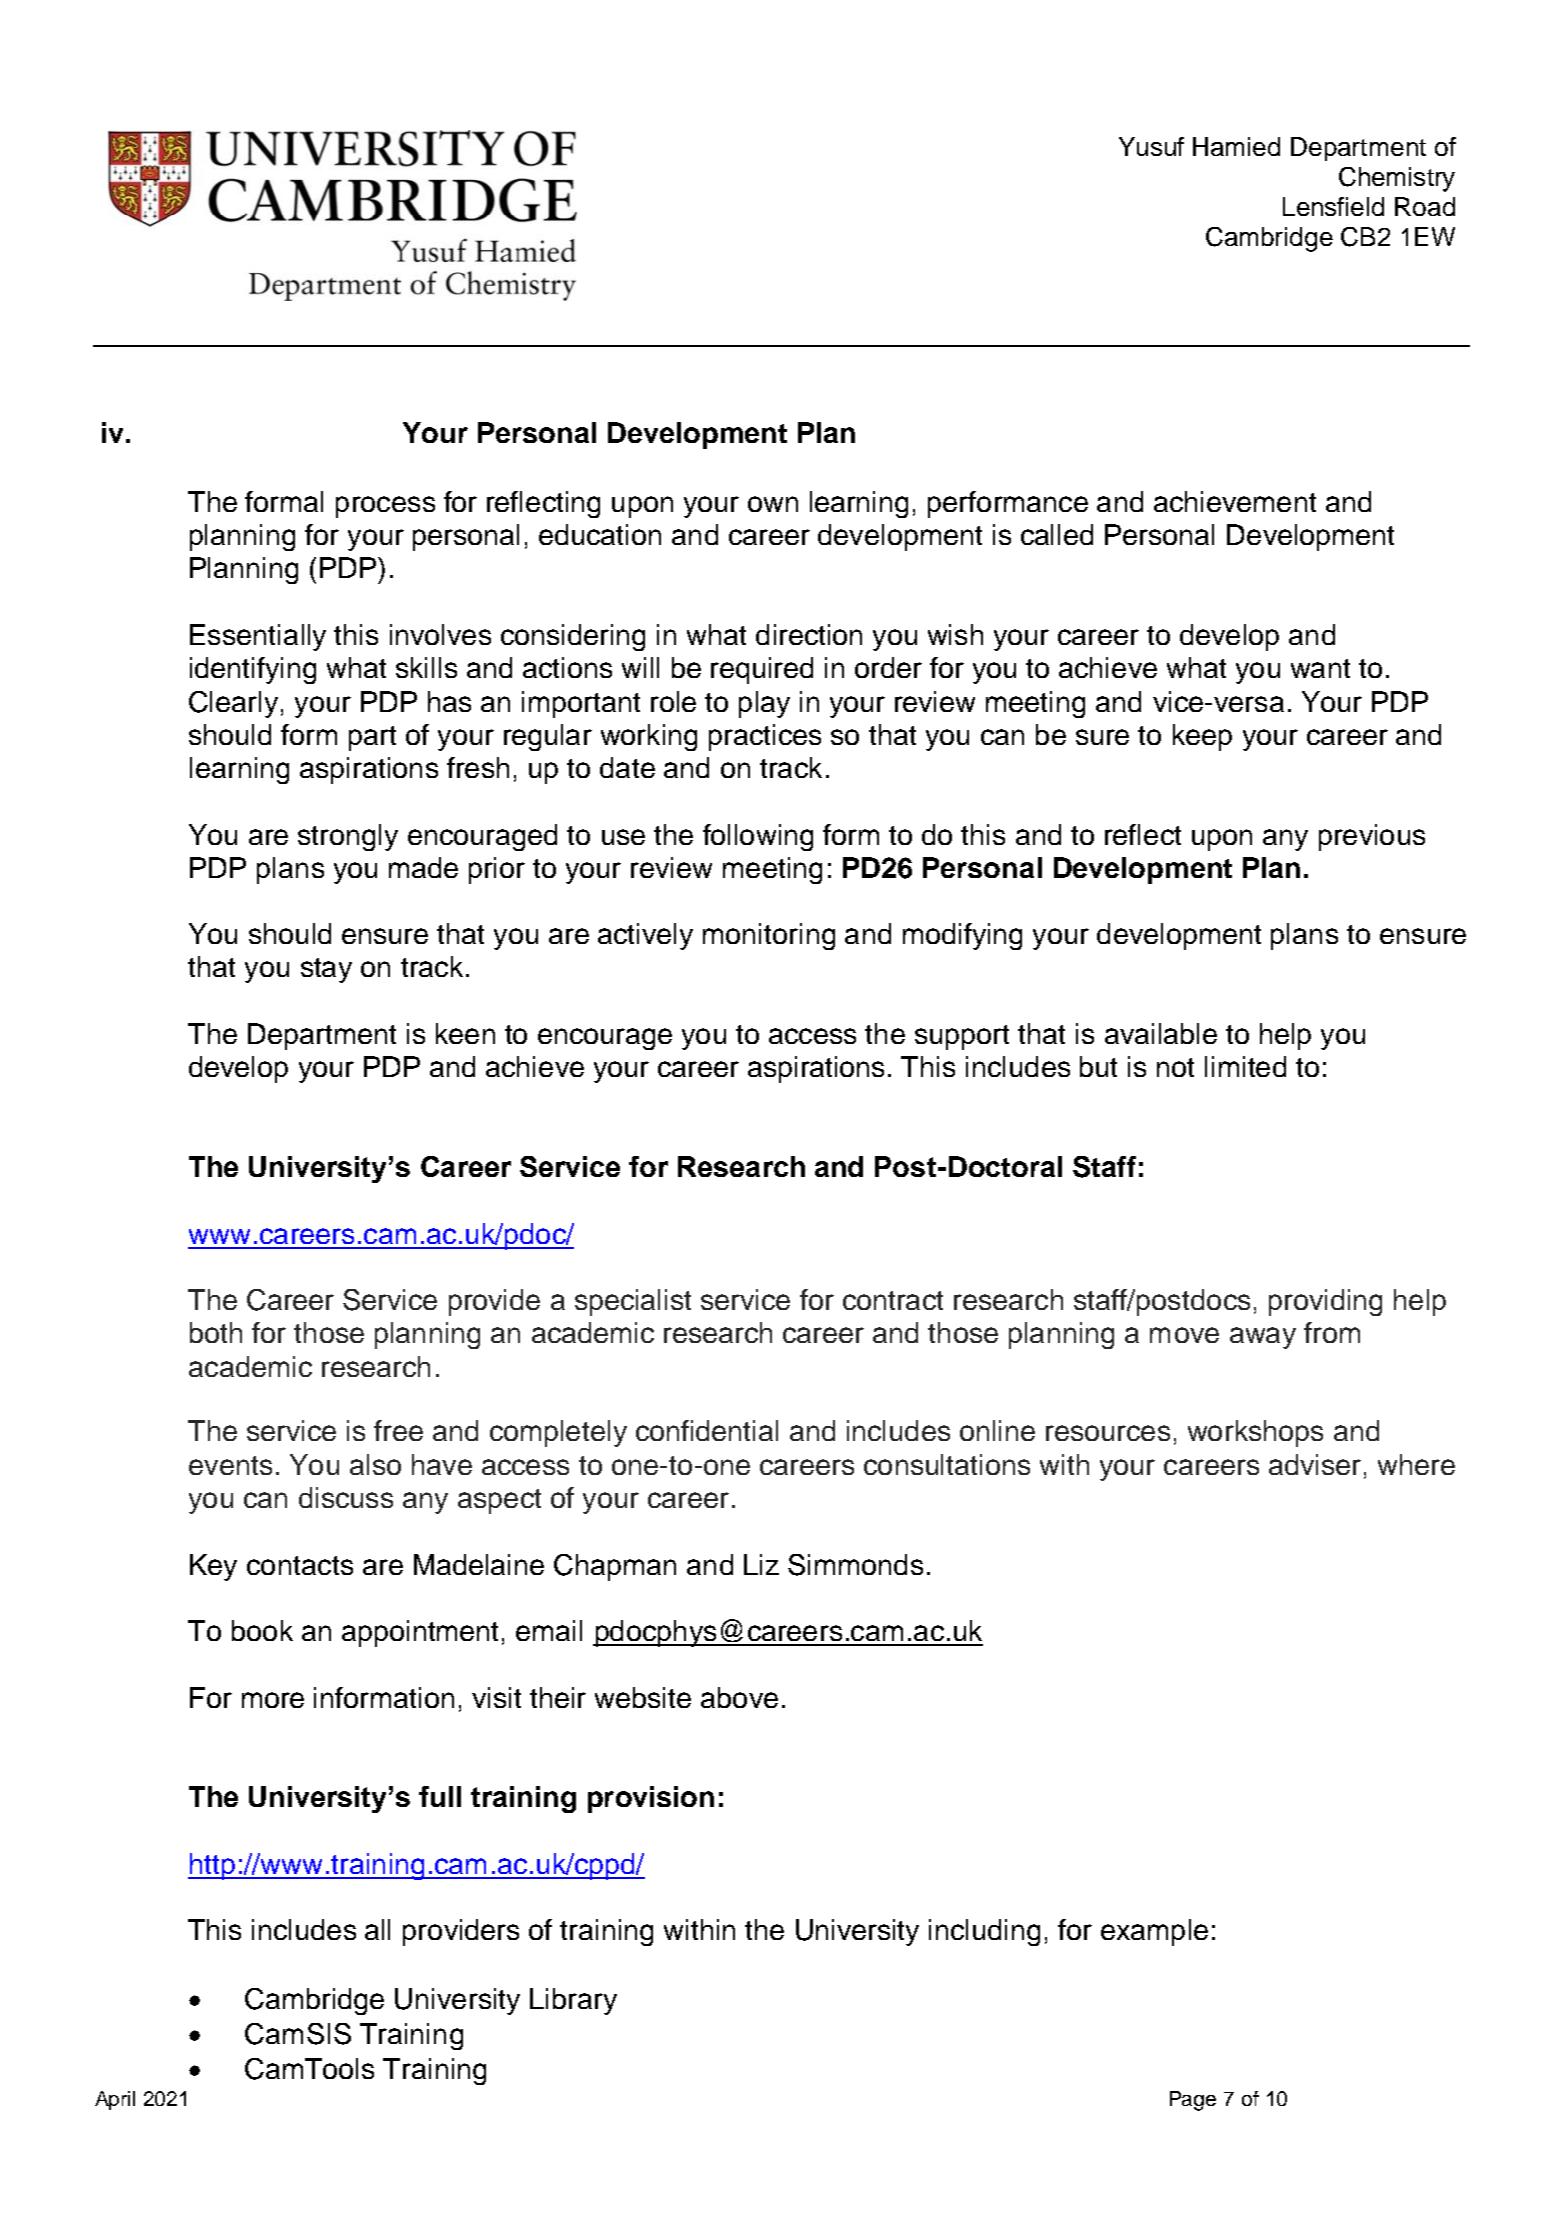  Describe the element at coordinates (1397, 179) in the page. I see `Chemistry` at that location.
